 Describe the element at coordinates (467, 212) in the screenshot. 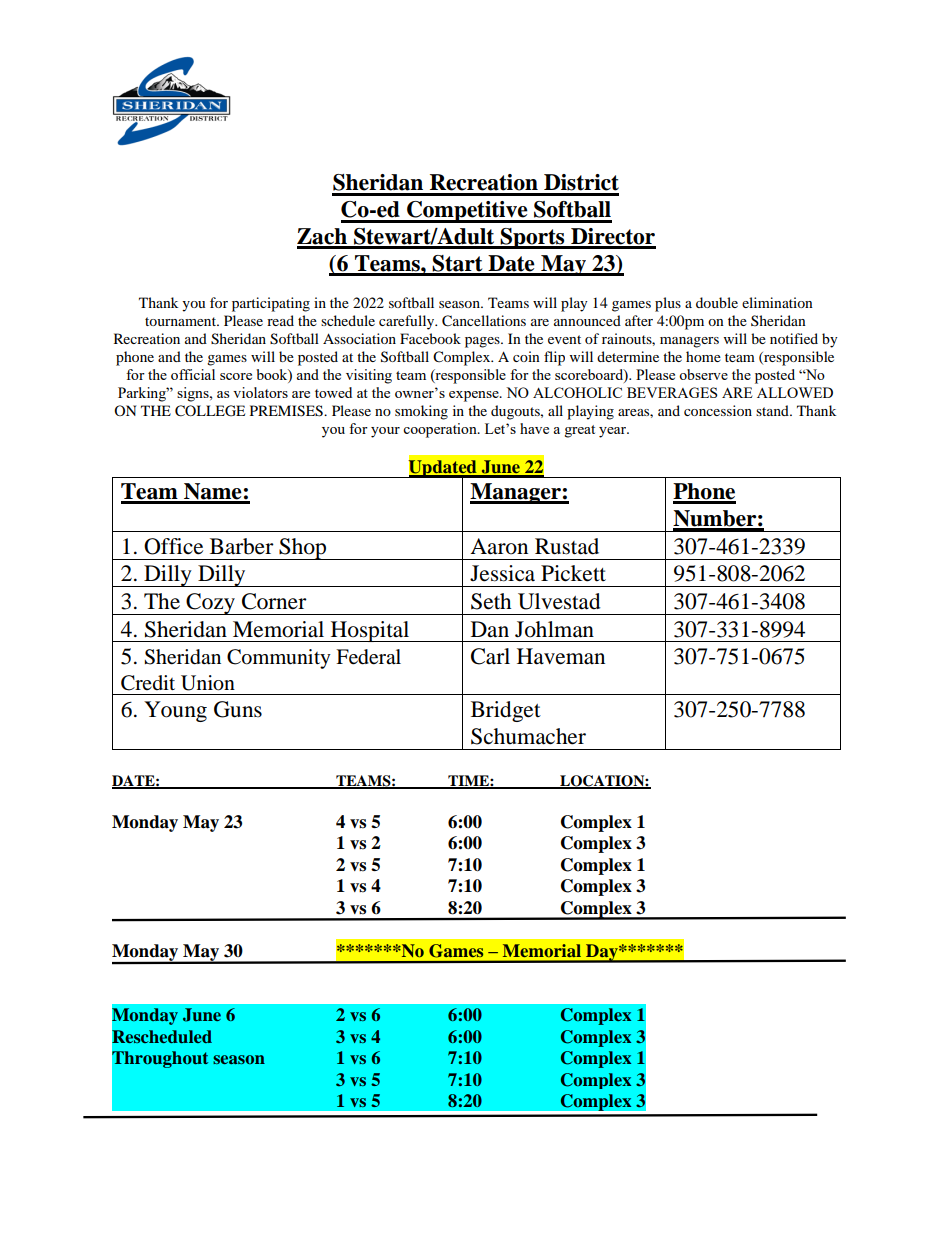

I see `Competitive` at that location.
